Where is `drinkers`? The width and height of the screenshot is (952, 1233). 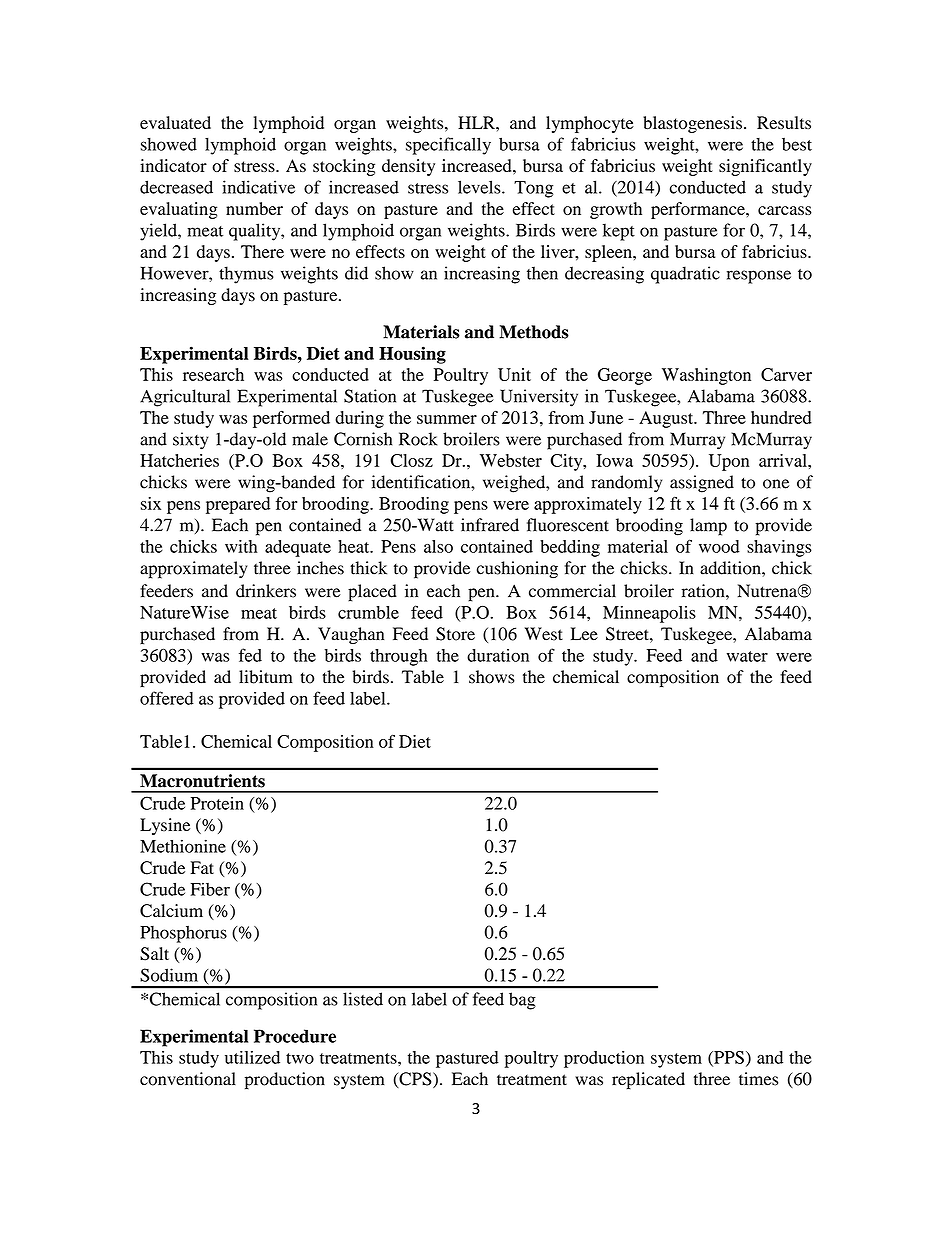
drinkers is located at coordinates (266, 591).
